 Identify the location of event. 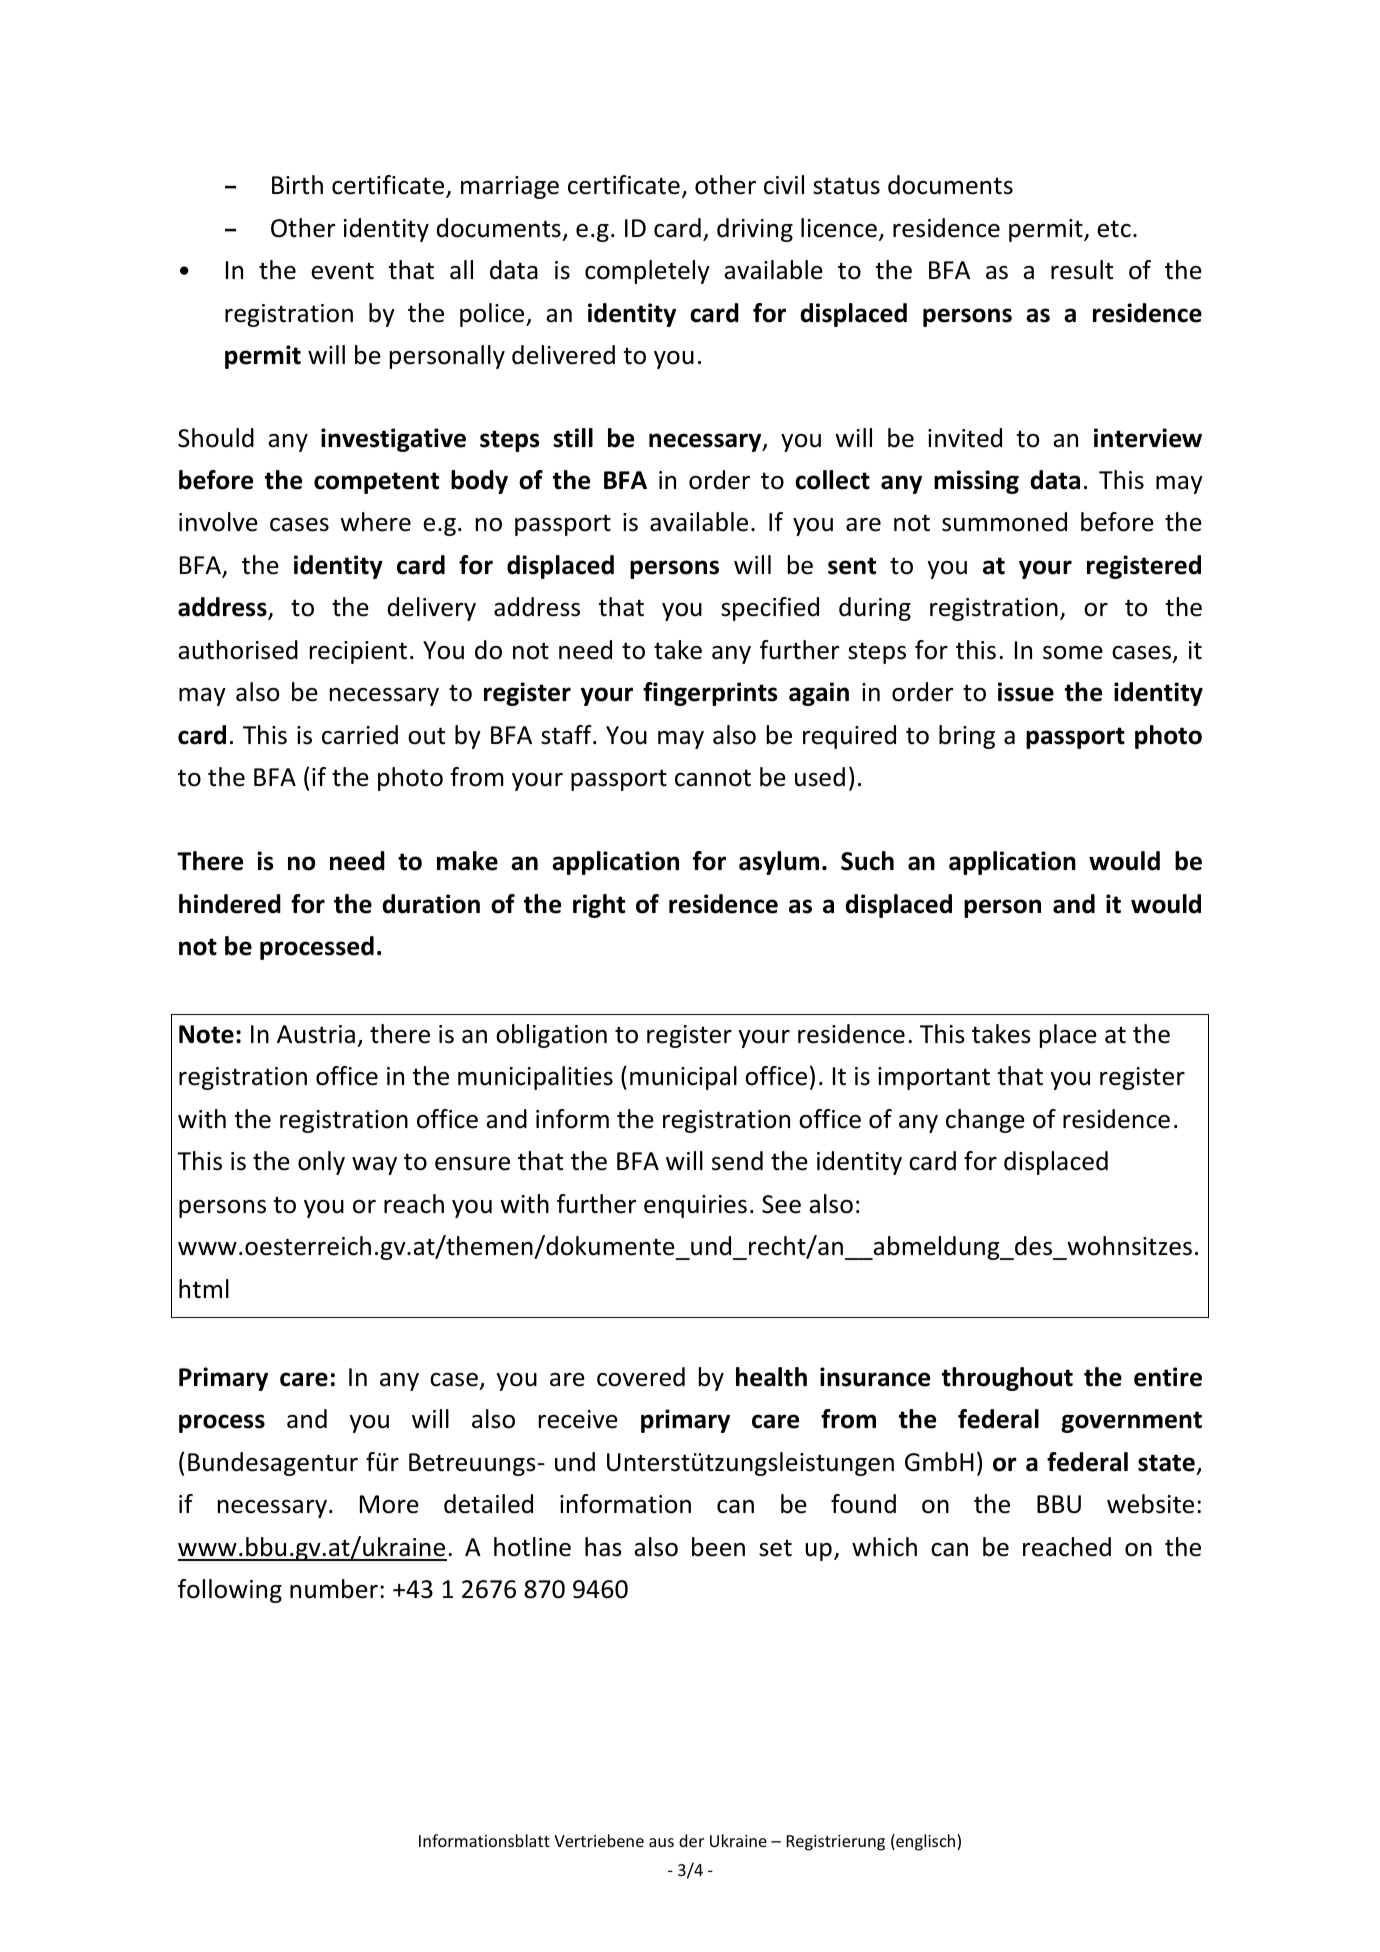
(342, 271).
